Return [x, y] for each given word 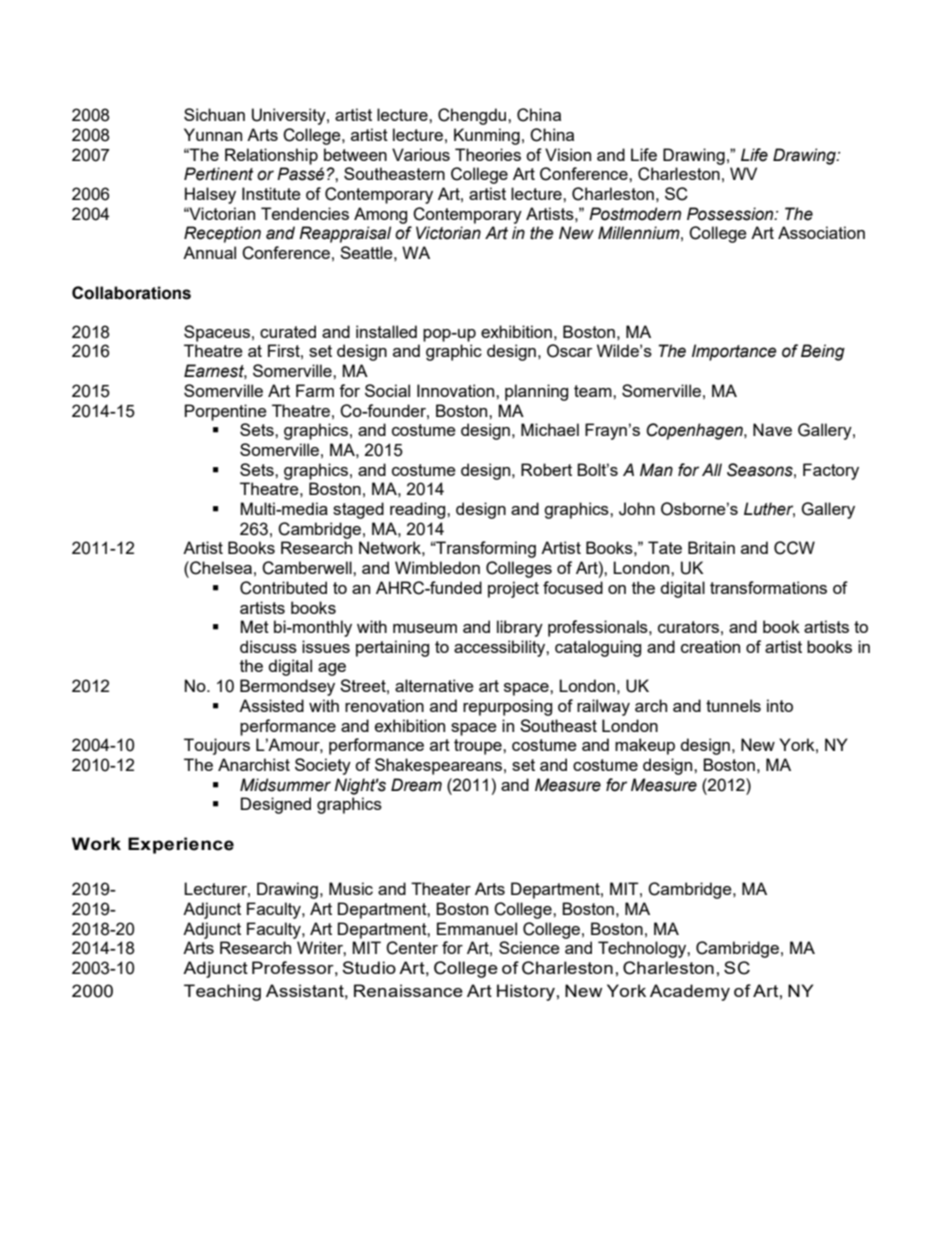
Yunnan [213, 134]
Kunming [487, 136]
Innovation [457, 390]
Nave [772, 429]
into [780, 705]
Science [529, 947]
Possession [731, 214]
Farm [315, 390]
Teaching [222, 992]
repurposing [507, 707]
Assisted [271, 705]
